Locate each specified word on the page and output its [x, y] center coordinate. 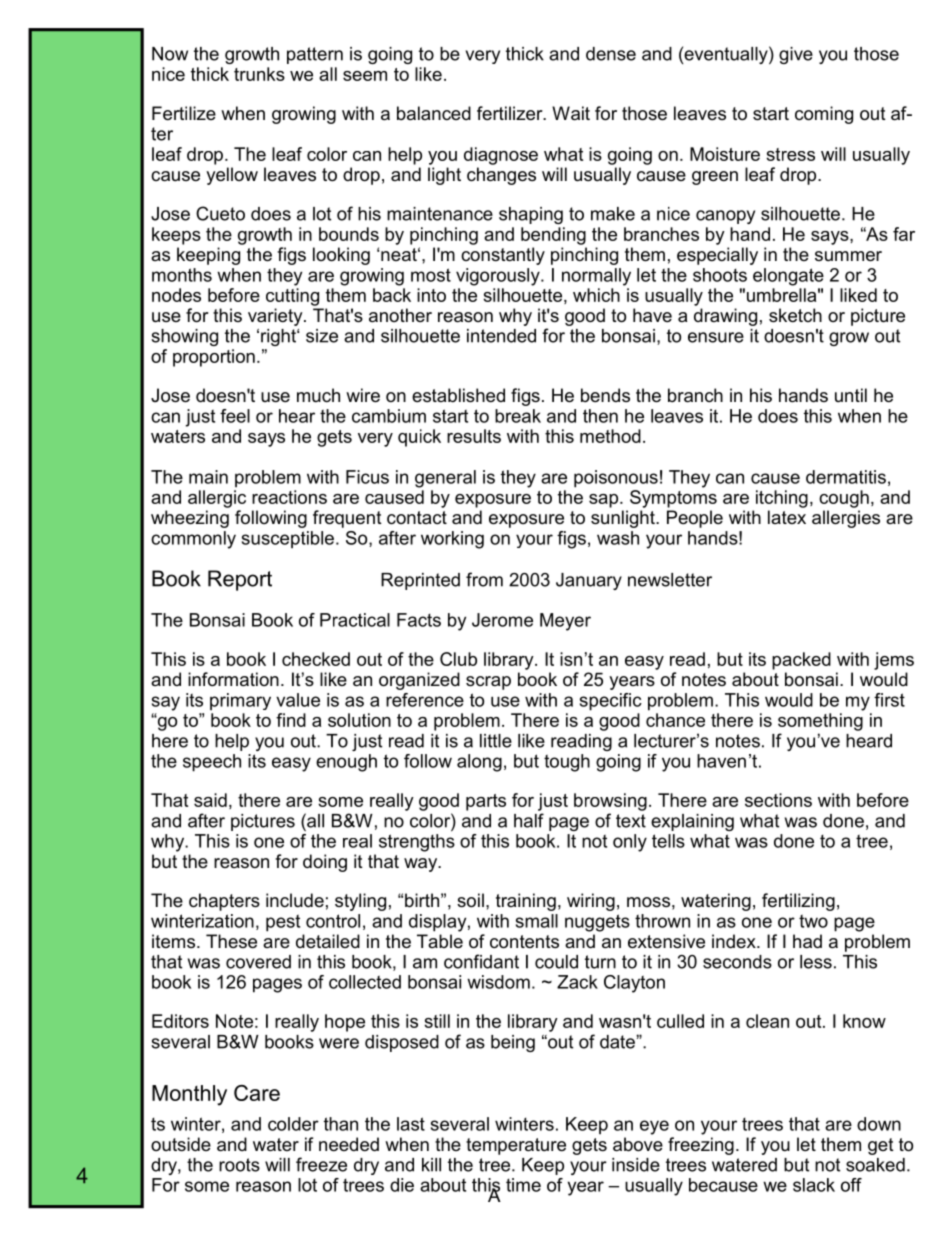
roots [239, 1165]
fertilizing [798, 902]
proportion [214, 358]
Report [240, 580]
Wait [571, 113]
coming [824, 115]
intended [501, 336]
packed [801, 661]
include [295, 900]
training [526, 902]
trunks [259, 74]
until [851, 395]
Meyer [565, 622]
